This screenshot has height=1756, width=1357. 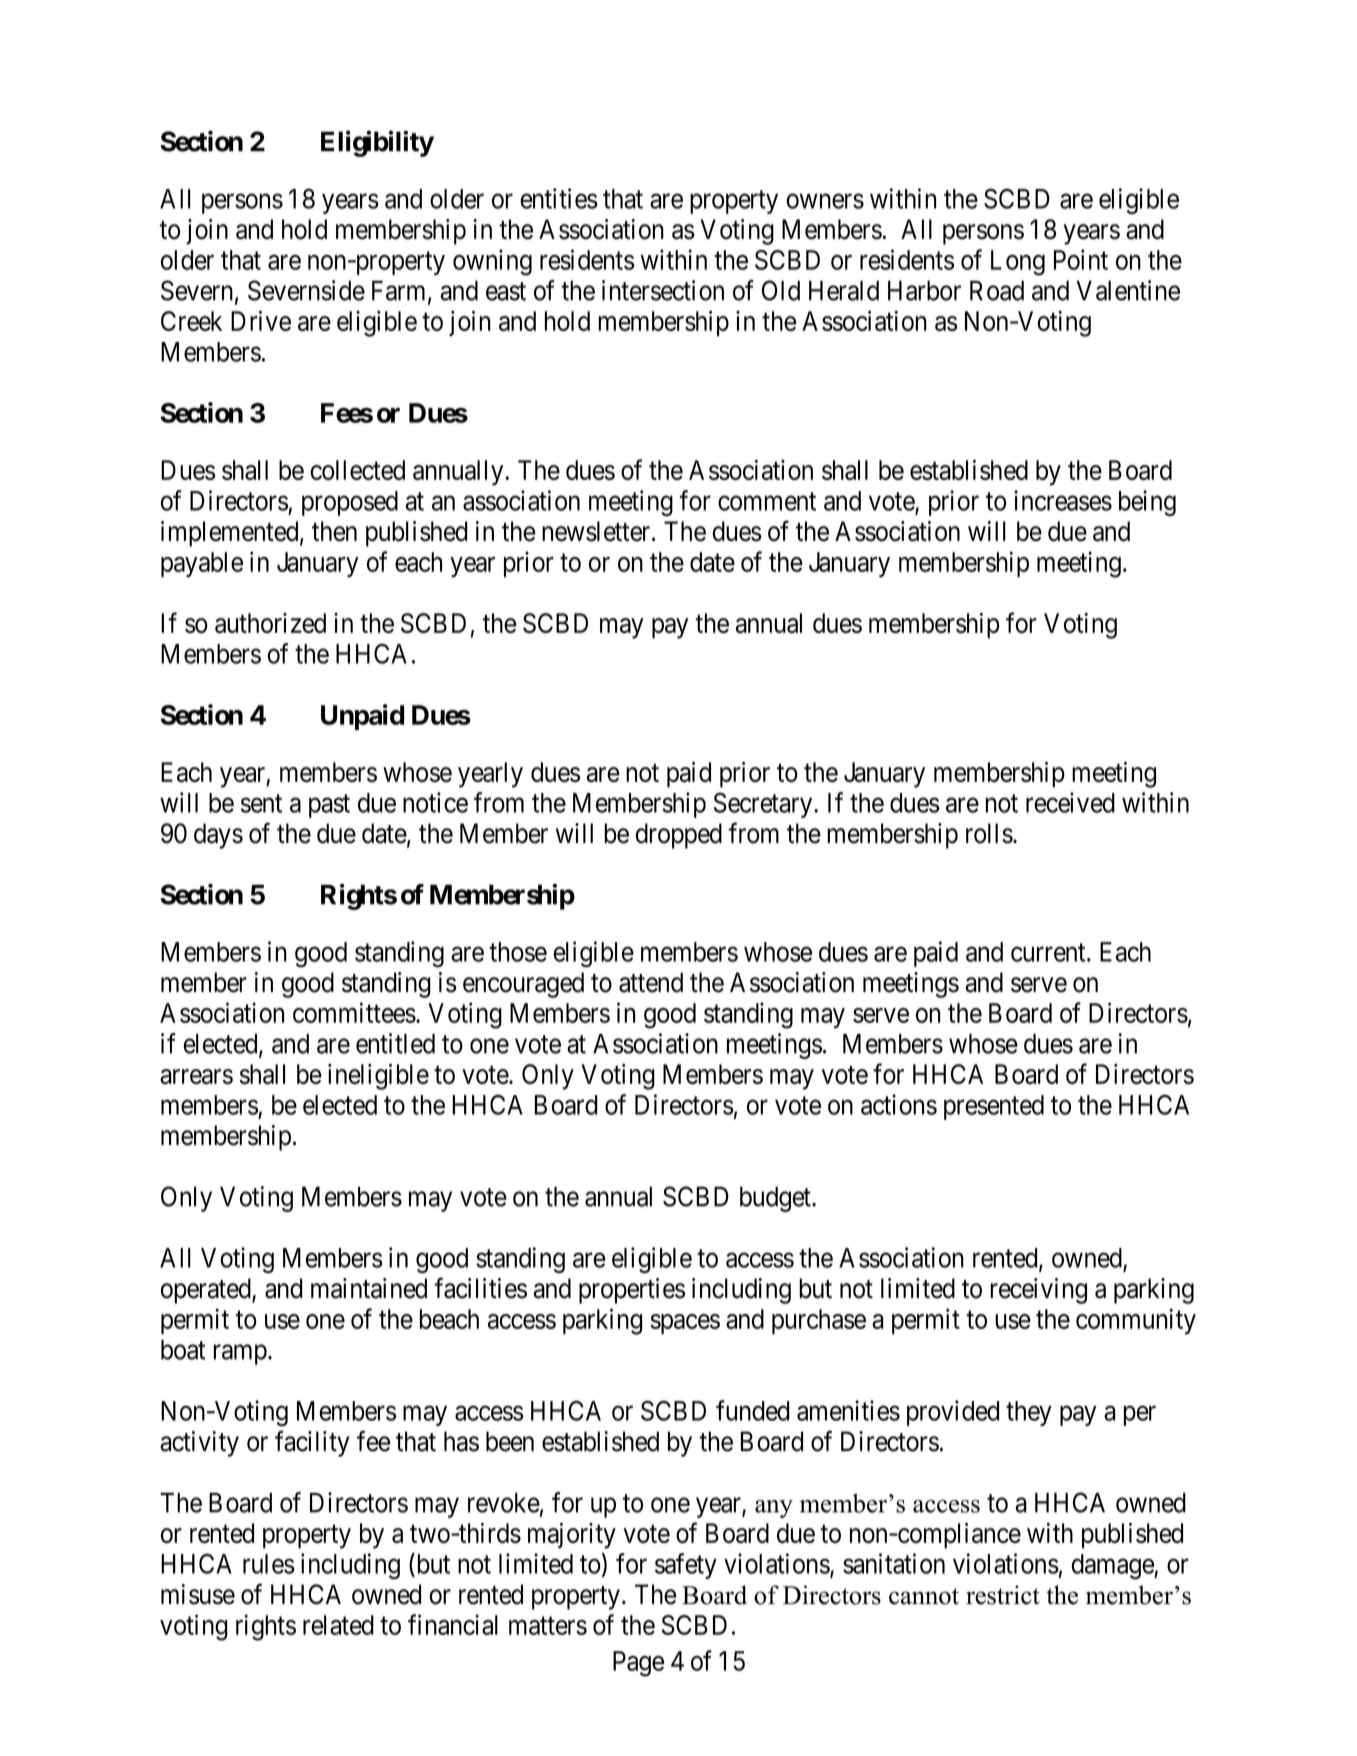 What do you see at coordinates (597, 531) in the screenshot?
I see `newsletter` at bounding box center [597, 531].
